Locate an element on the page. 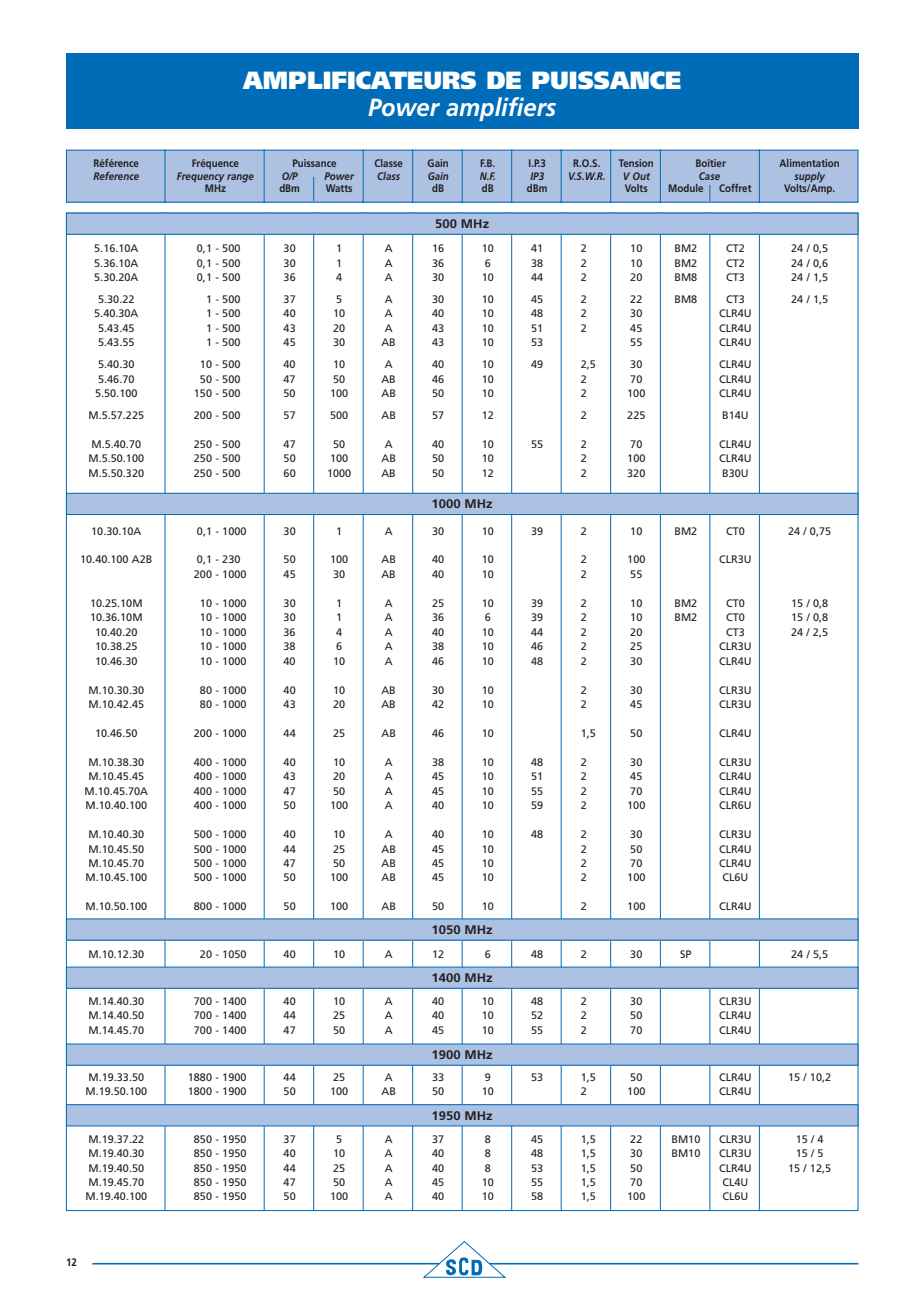 This document has width=924, height=1308. Module is located at coordinates (686, 188).
